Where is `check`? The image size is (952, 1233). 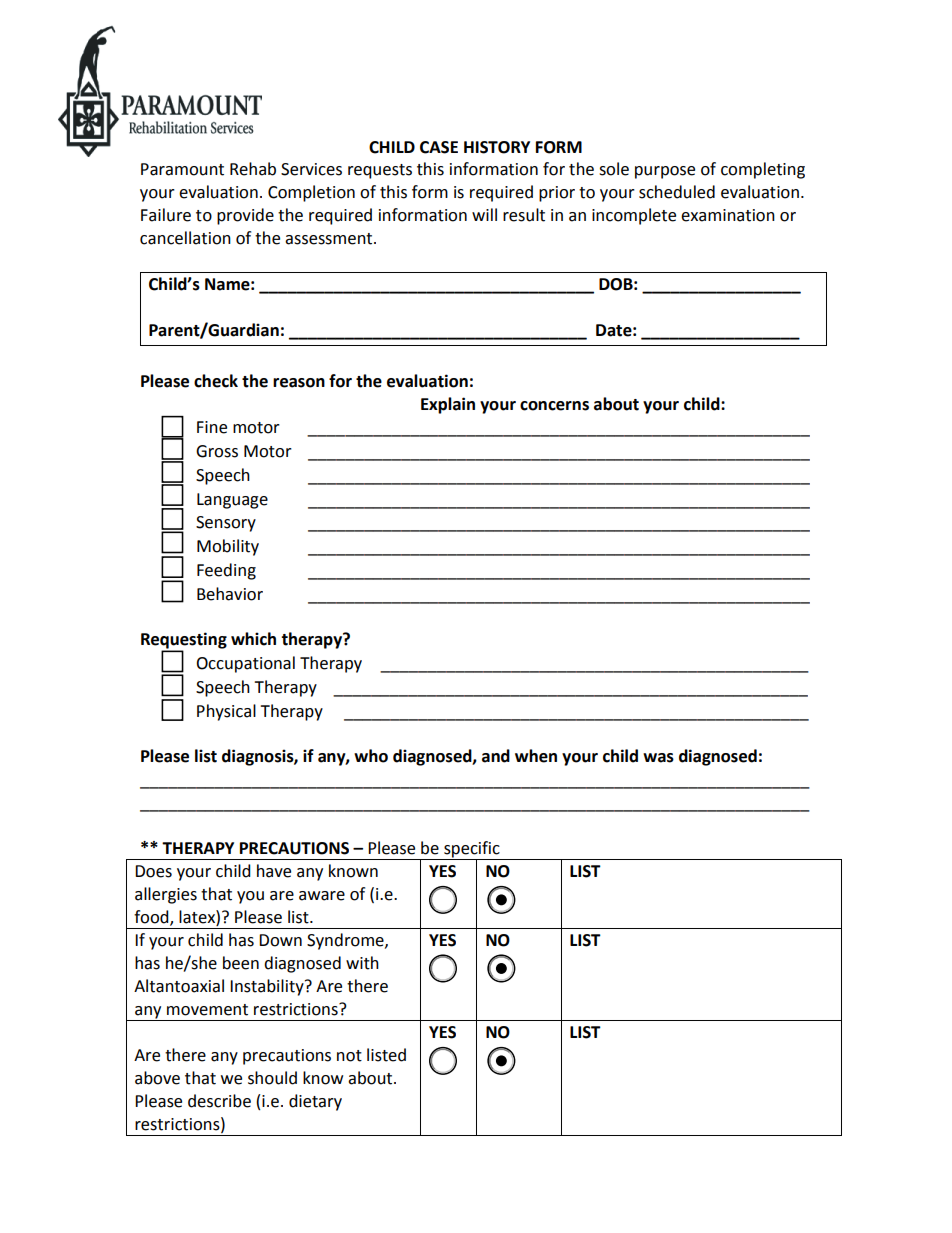 check is located at coordinates (216, 381).
